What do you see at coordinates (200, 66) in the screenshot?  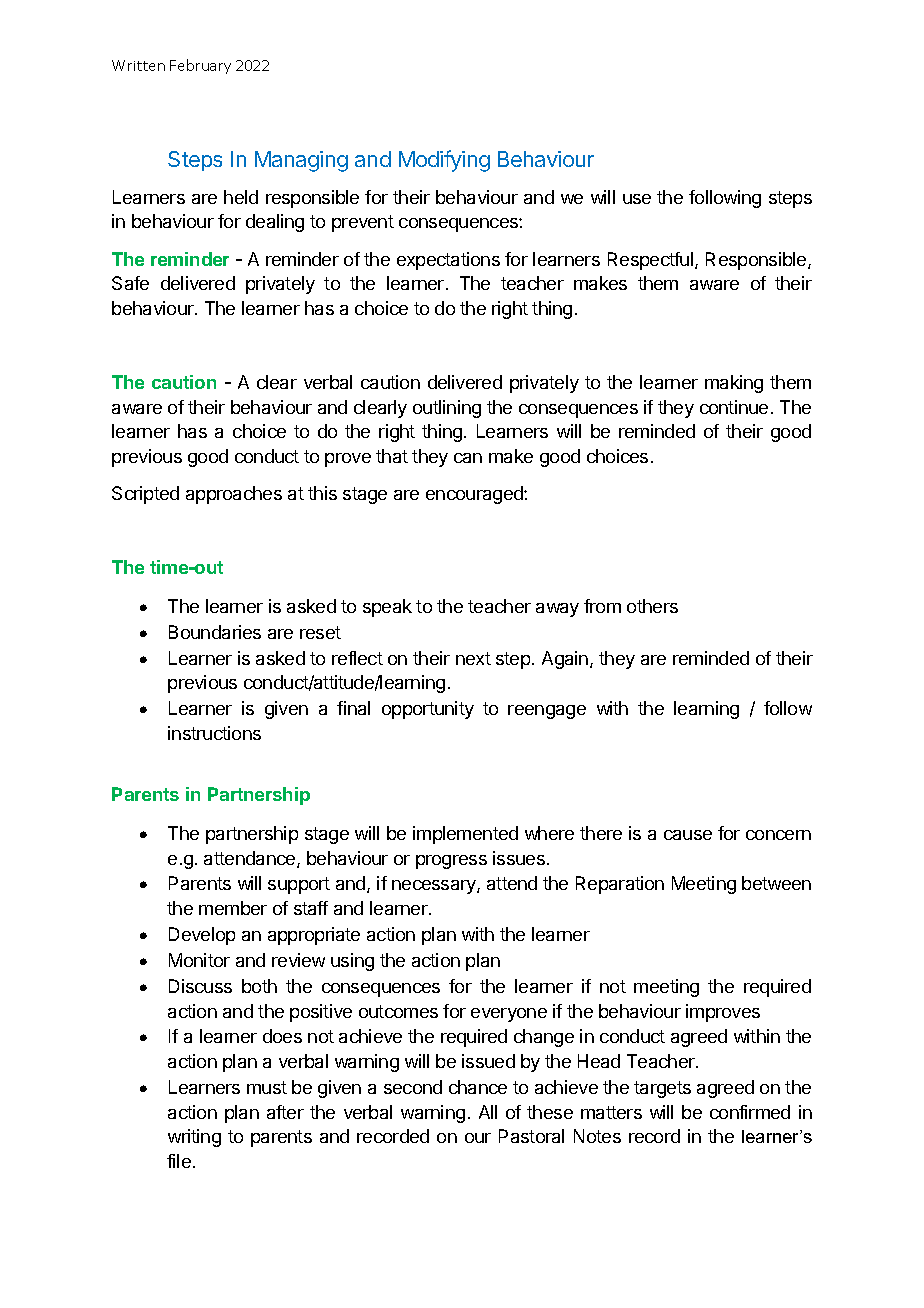 I see `February` at bounding box center [200, 66].
